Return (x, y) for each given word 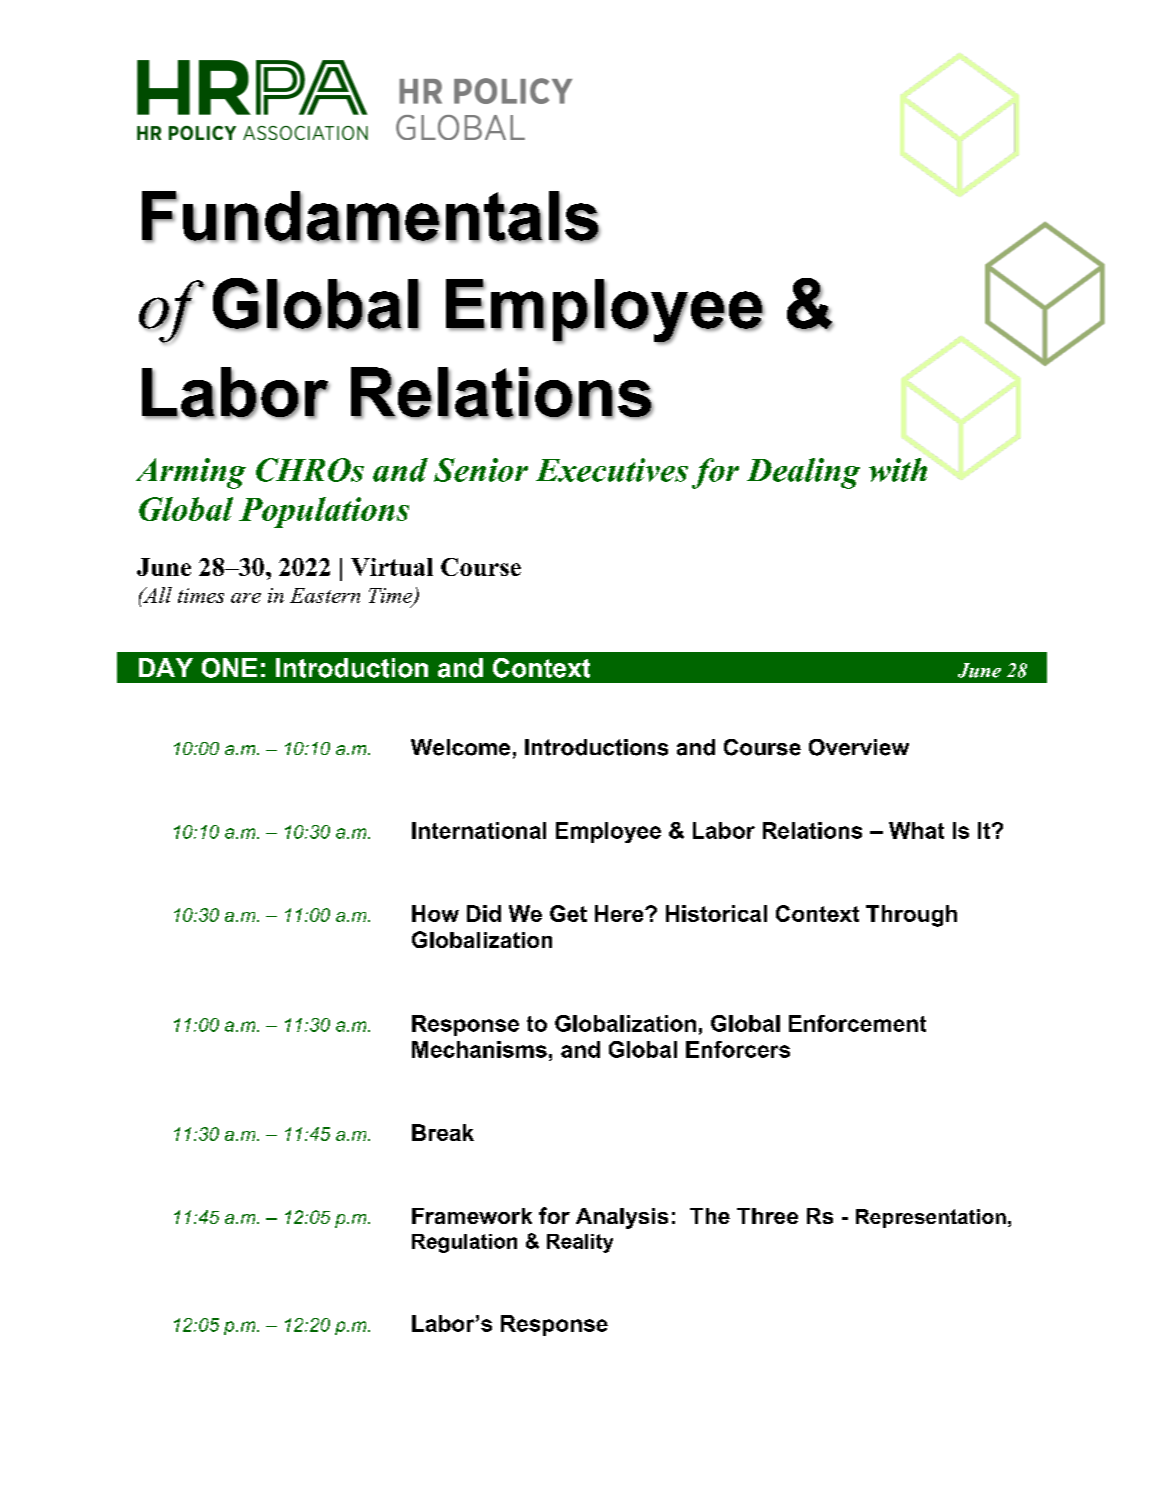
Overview (859, 747)
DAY (166, 667)
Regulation (464, 1243)
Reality (580, 1243)
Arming (191, 473)
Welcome (460, 747)
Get (568, 913)
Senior (481, 470)
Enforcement (857, 1023)
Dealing (803, 473)
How (435, 913)
